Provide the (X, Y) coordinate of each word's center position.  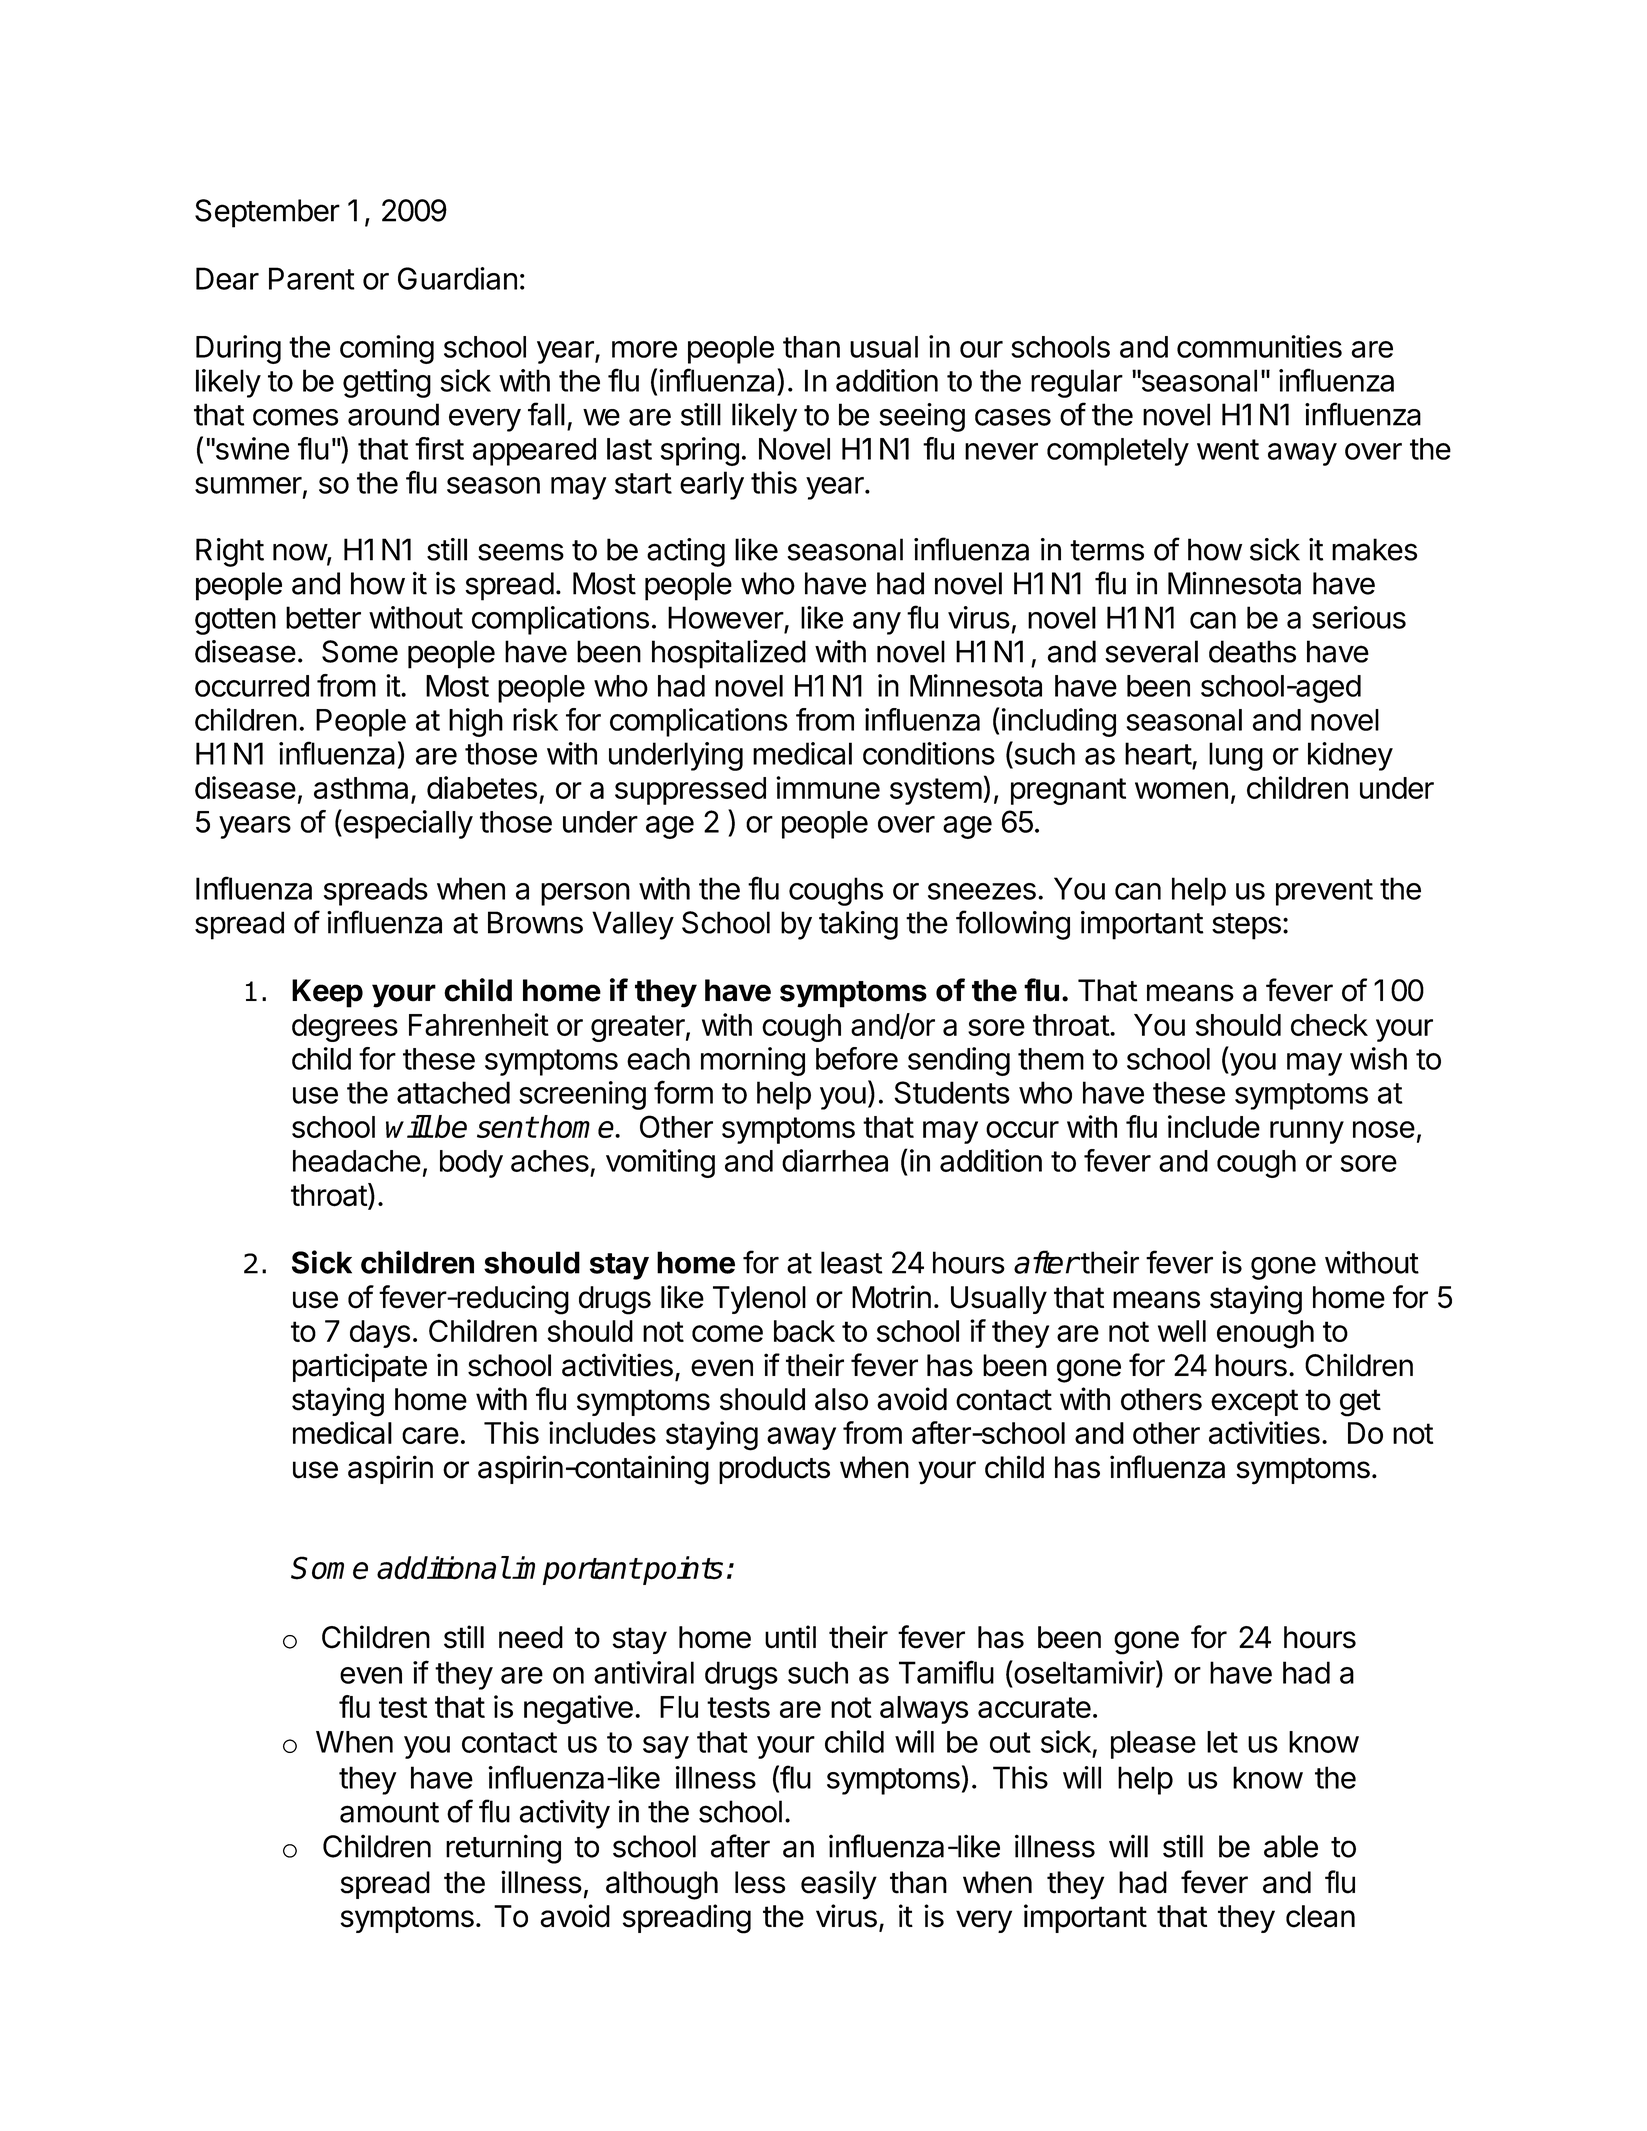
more (644, 349)
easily (839, 1885)
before (857, 1058)
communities (1259, 346)
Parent (312, 278)
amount (389, 1812)
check (1329, 1025)
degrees (345, 1028)
